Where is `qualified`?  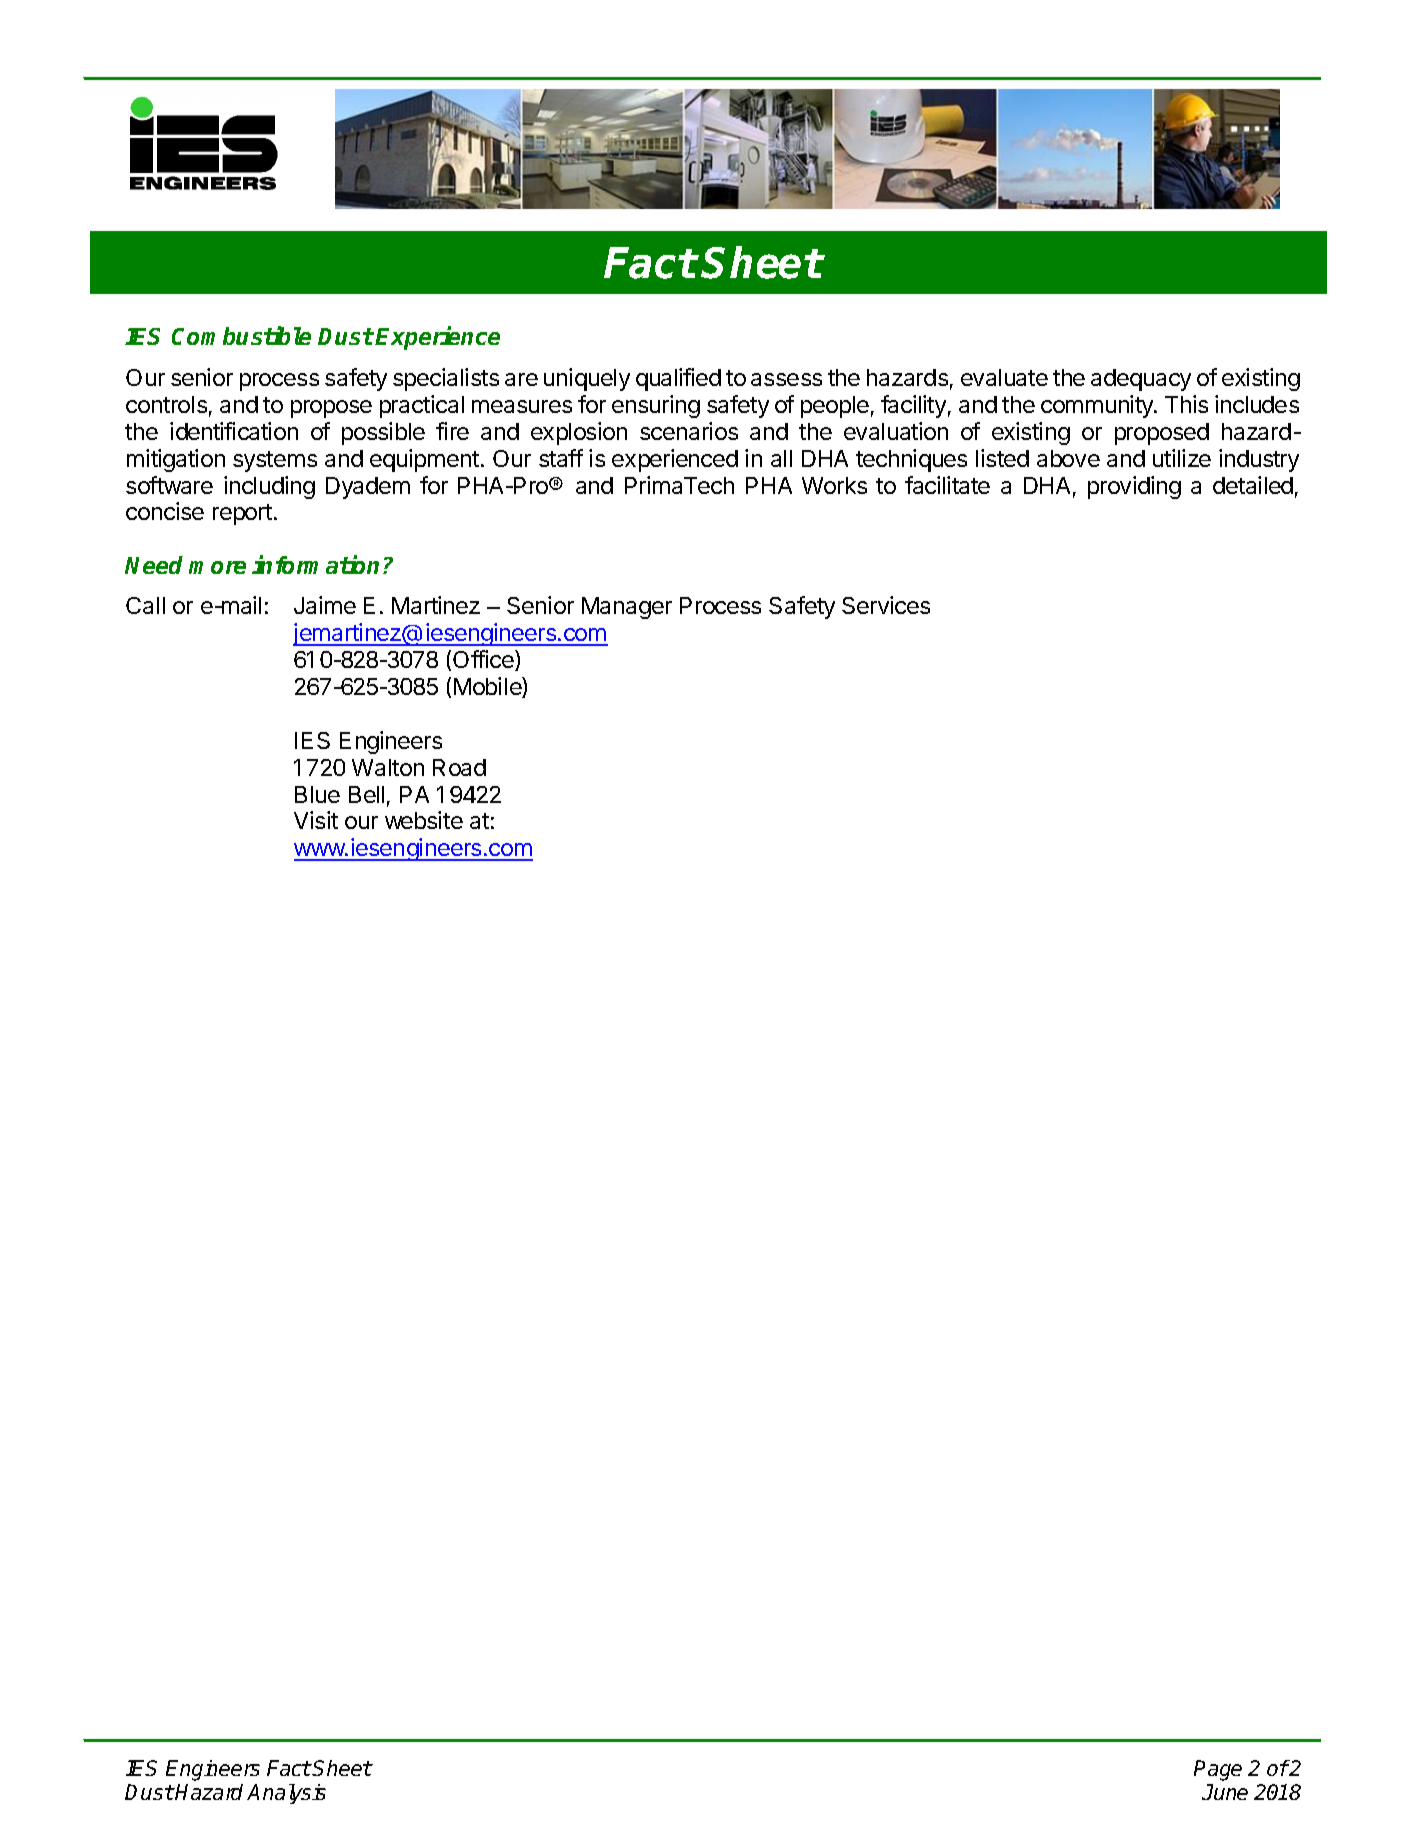
qualified is located at coordinates (678, 379).
